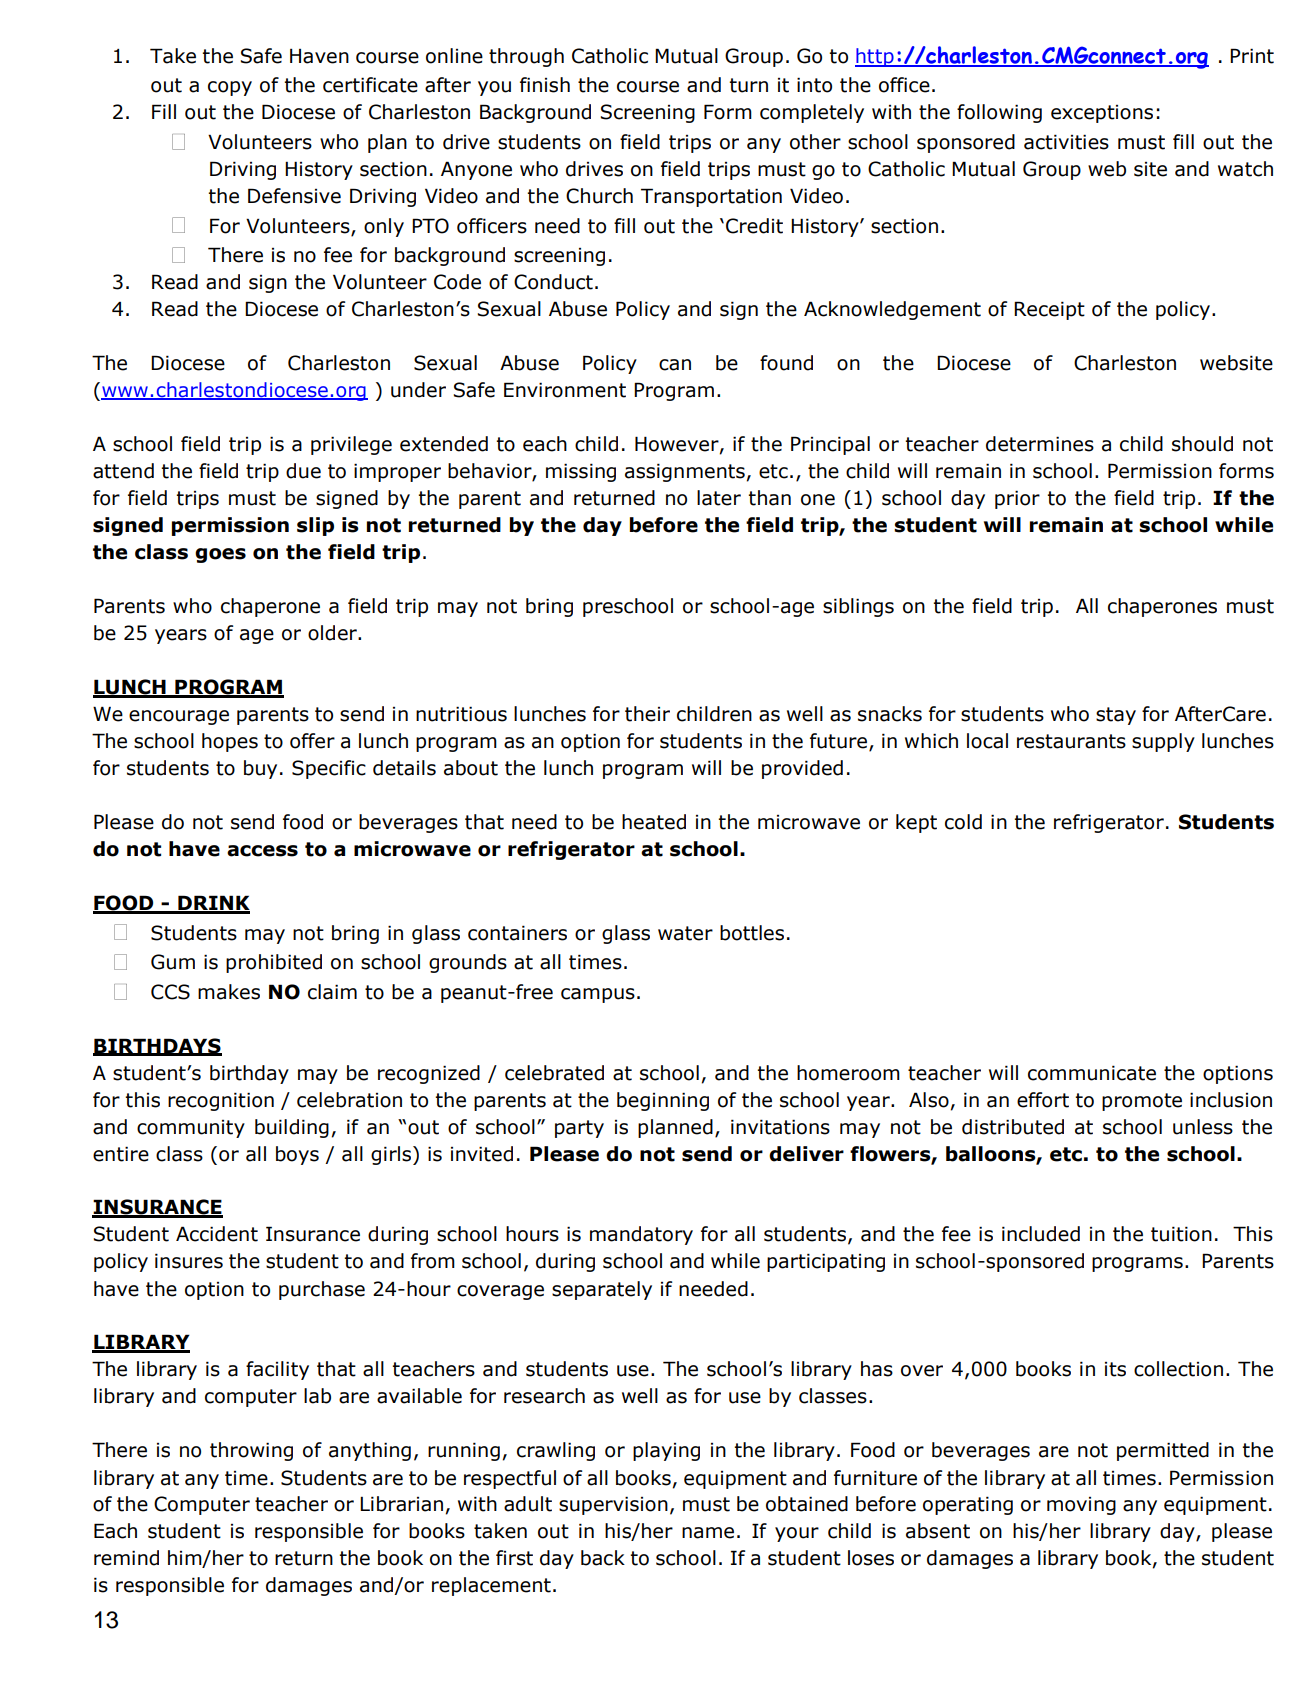 The image size is (1313, 1699). Describe the element at coordinates (1040, 444) in the screenshot. I see `determines` at that location.
